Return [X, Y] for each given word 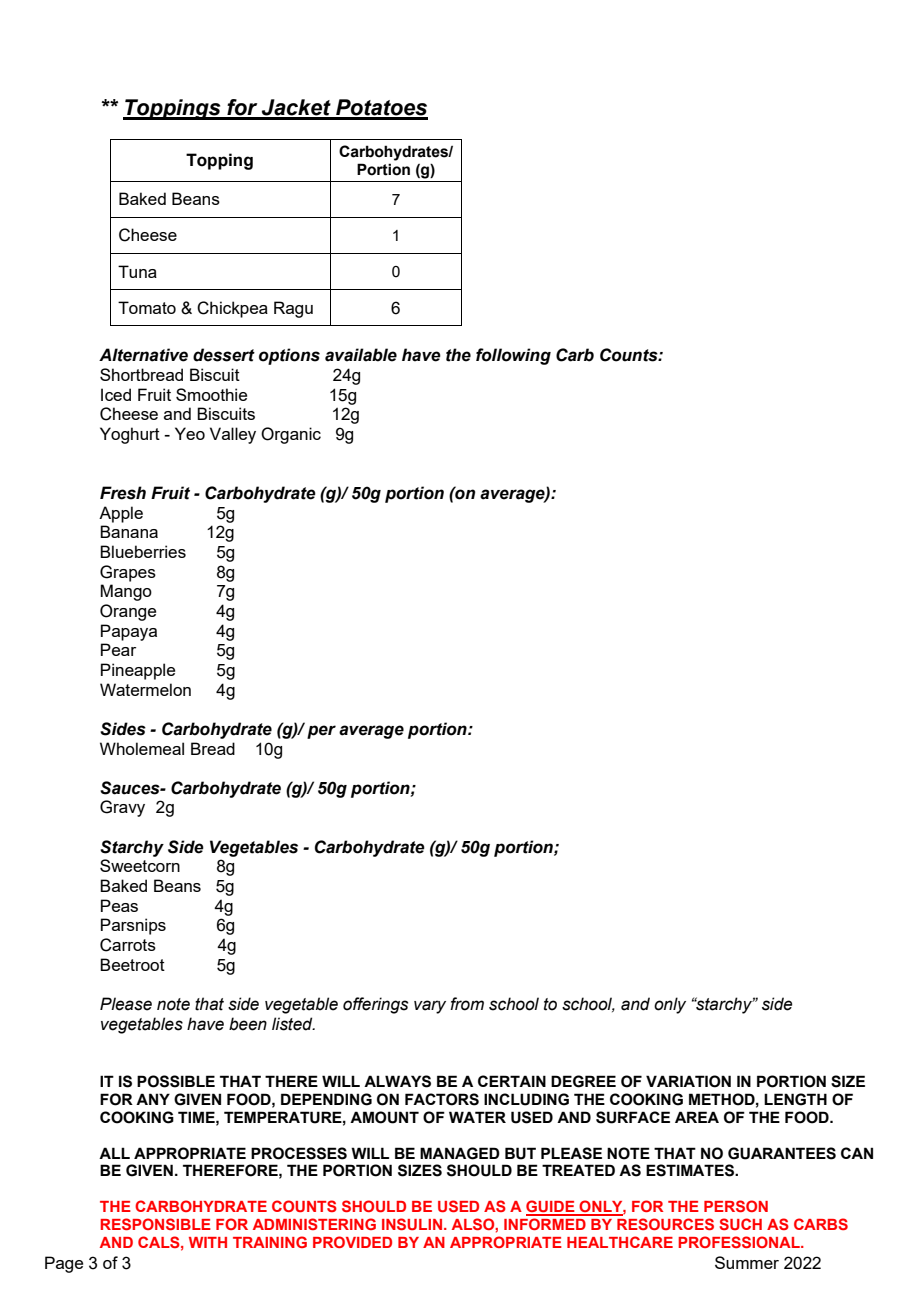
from [467, 1004]
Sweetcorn [140, 865]
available [361, 355]
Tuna [137, 271]
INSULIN [413, 1224]
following [513, 356]
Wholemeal [142, 748]
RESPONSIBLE [156, 1224]
